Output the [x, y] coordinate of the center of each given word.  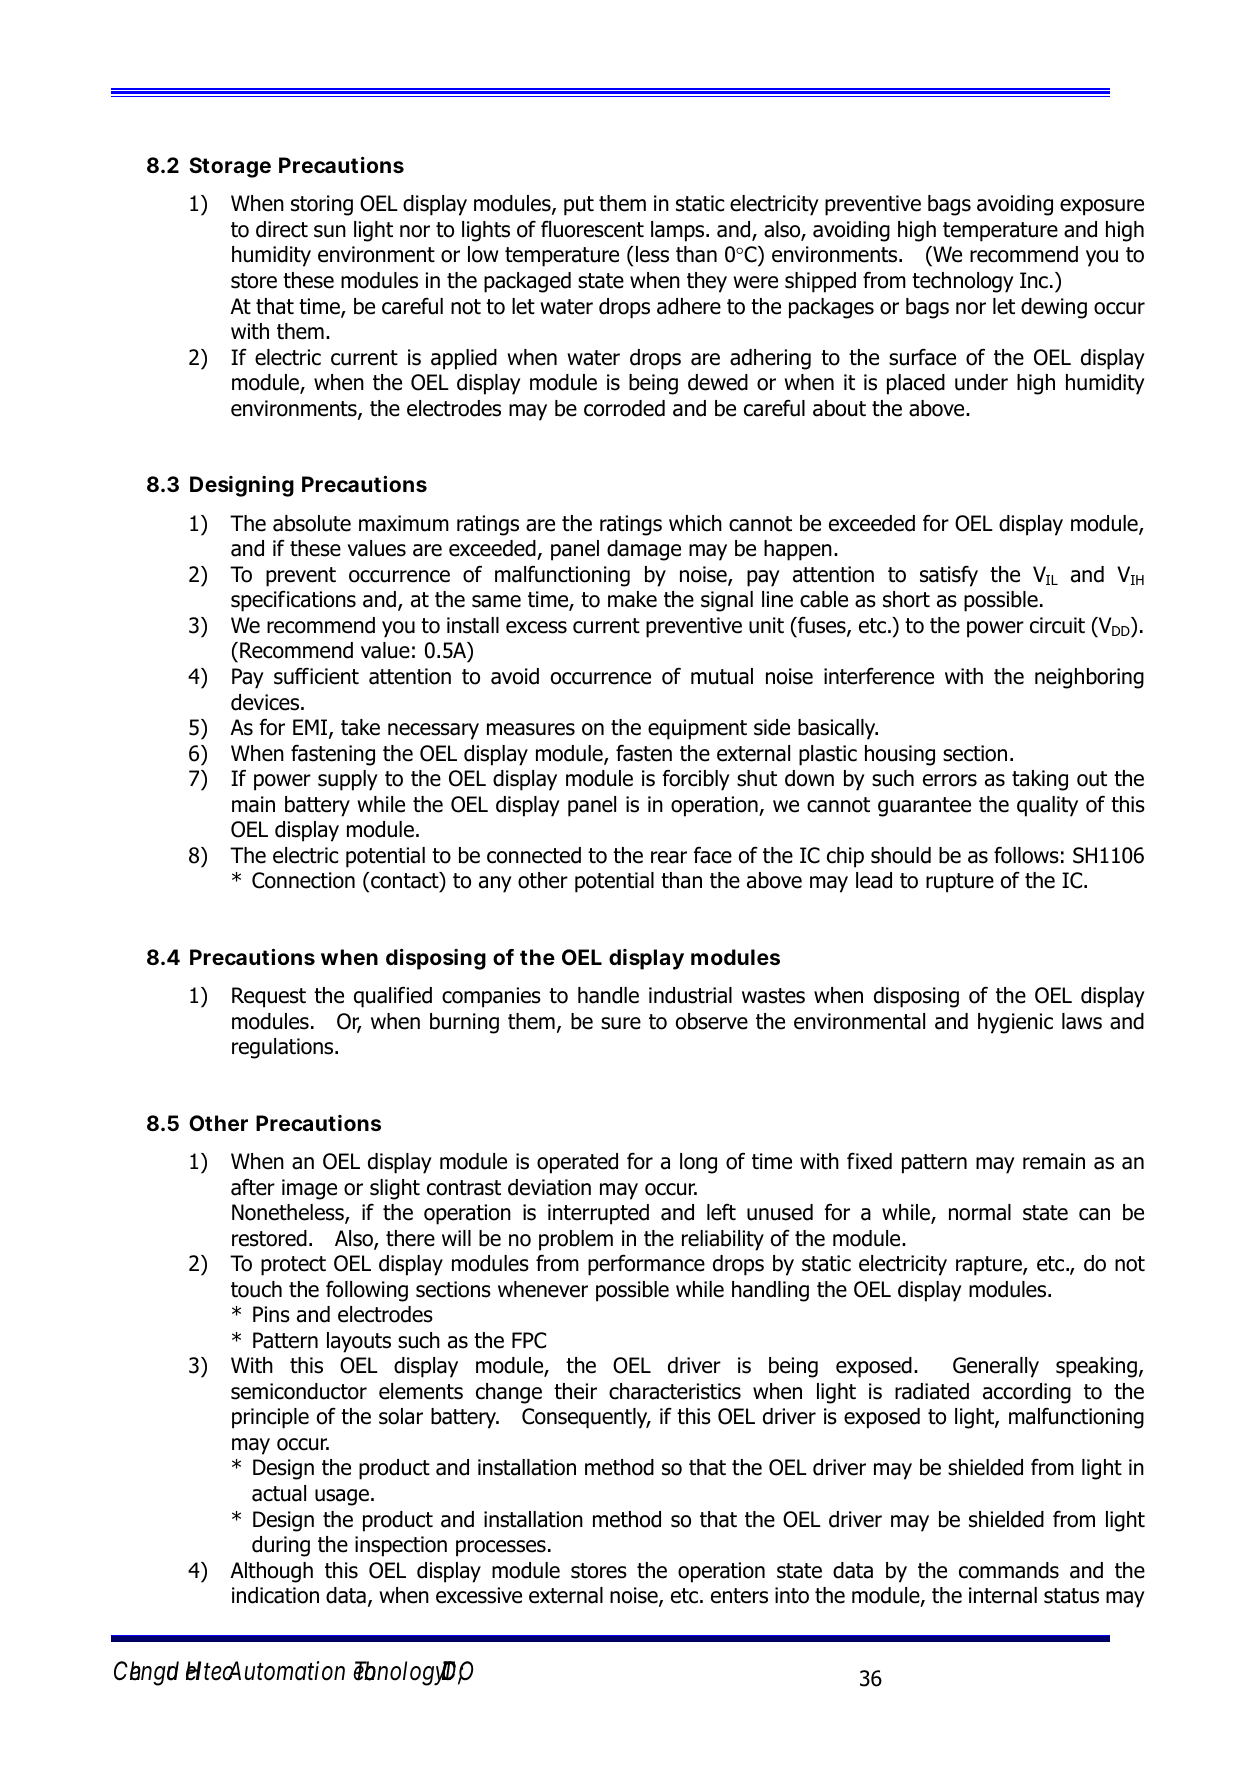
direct [282, 229]
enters [739, 1596]
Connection [303, 880]
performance [646, 1265]
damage [644, 550]
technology [963, 282]
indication [275, 1595]
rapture [990, 1266]
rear [669, 857]
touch [256, 1289]
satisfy [949, 576]
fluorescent [592, 229]
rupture [960, 883]
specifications [293, 601]
